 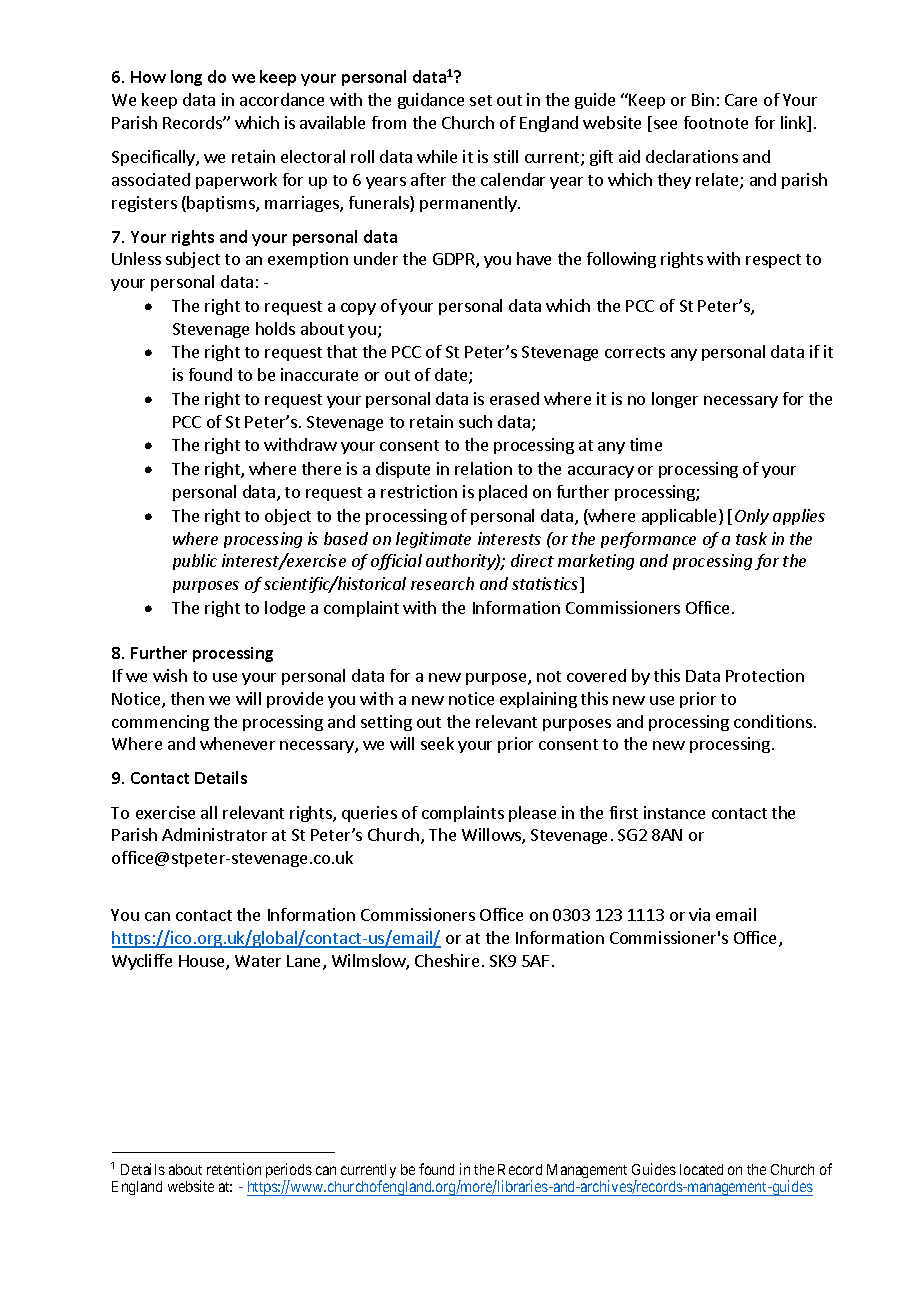 I want to click on periods, so click(x=289, y=1172).
